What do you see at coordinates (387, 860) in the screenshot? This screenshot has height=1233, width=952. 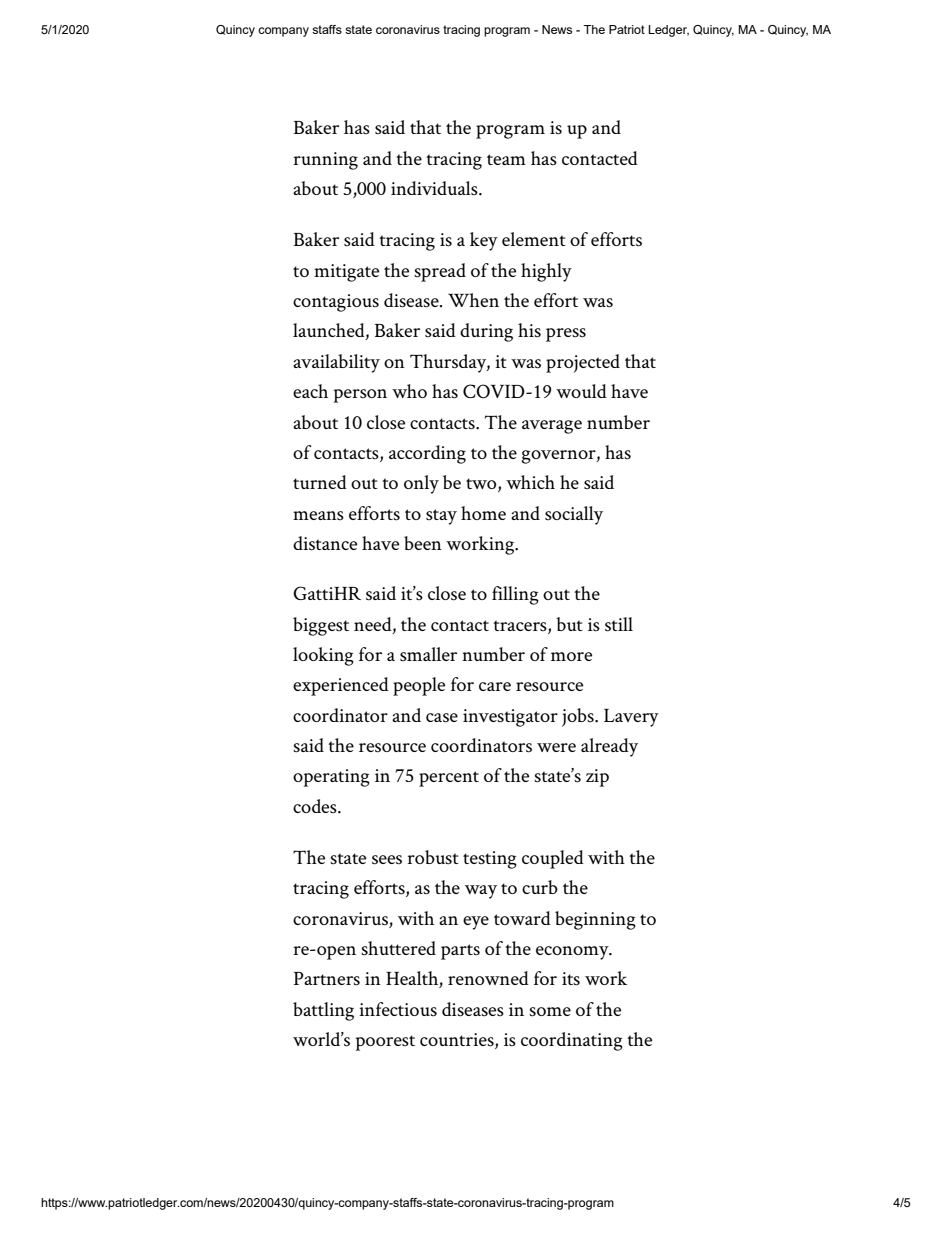 I see `sees` at bounding box center [387, 860].
